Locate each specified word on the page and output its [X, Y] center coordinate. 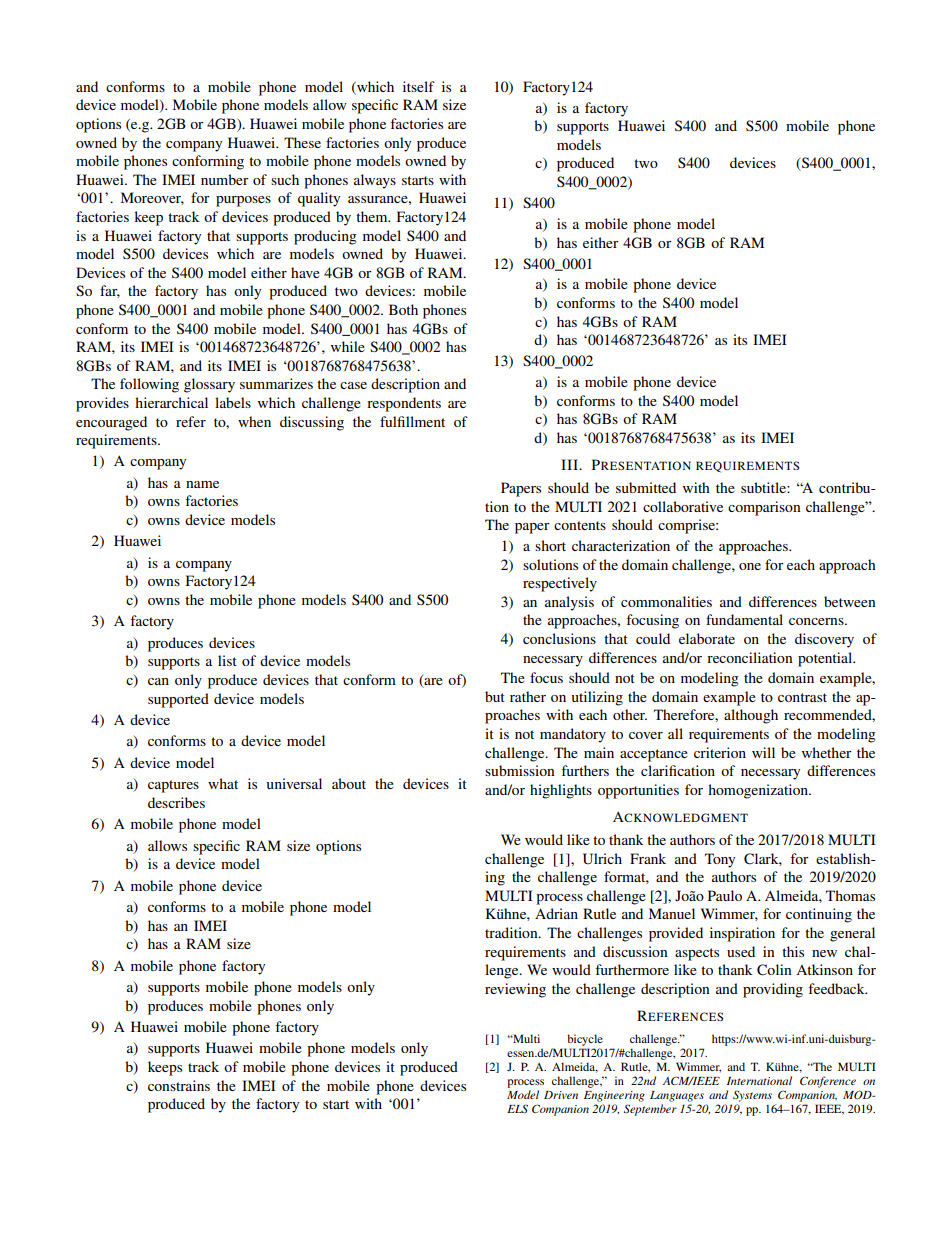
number [225, 179]
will [763, 752]
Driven [561, 1095]
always [375, 181]
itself [419, 86]
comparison [764, 508]
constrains [179, 1085]
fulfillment [412, 421]
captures [173, 786]
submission [520, 770]
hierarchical [171, 402]
